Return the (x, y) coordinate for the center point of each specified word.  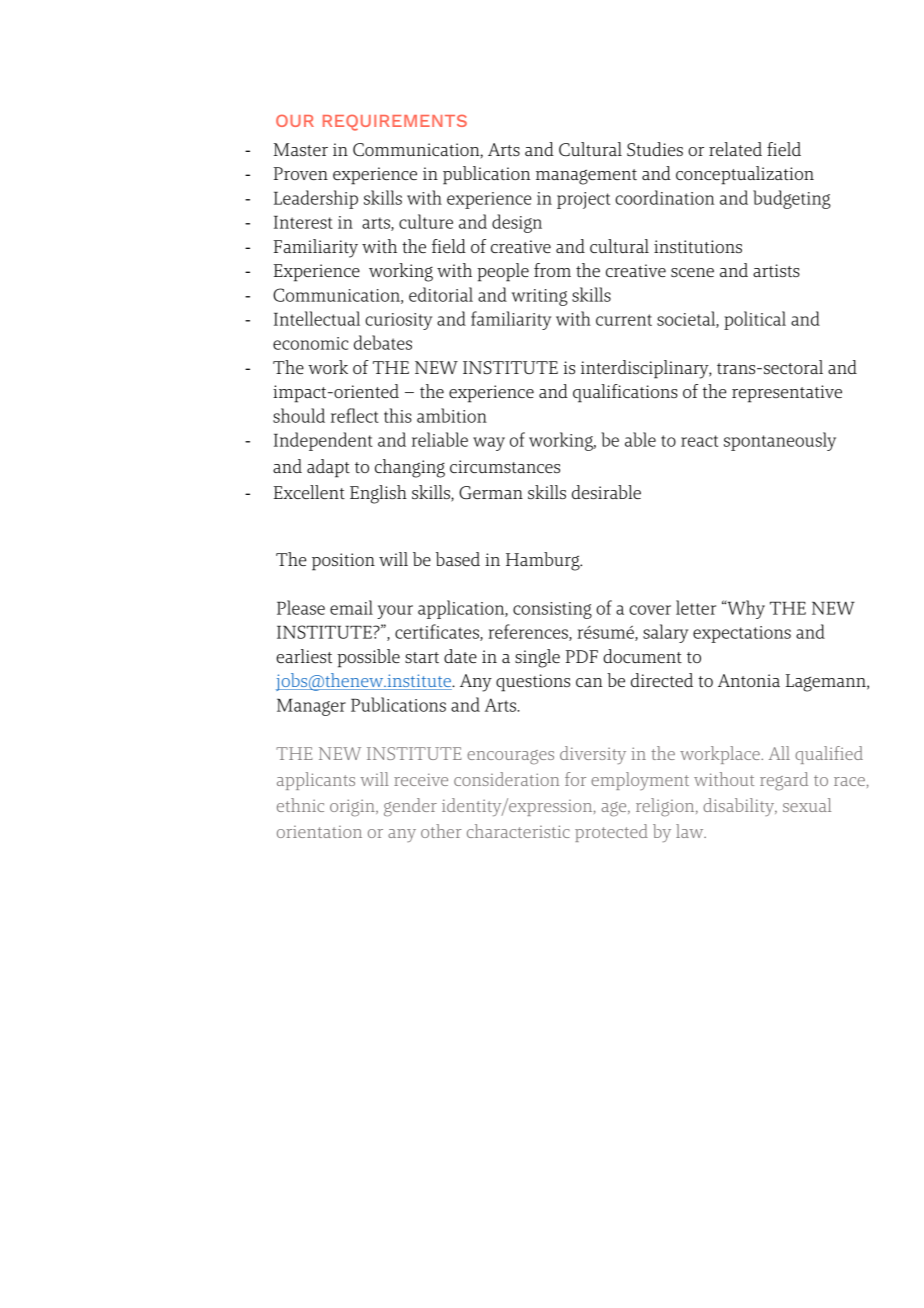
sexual (807, 805)
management (586, 177)
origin (353, 808)
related (735, 149)
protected (611, 833)
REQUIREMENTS (395, 122)
